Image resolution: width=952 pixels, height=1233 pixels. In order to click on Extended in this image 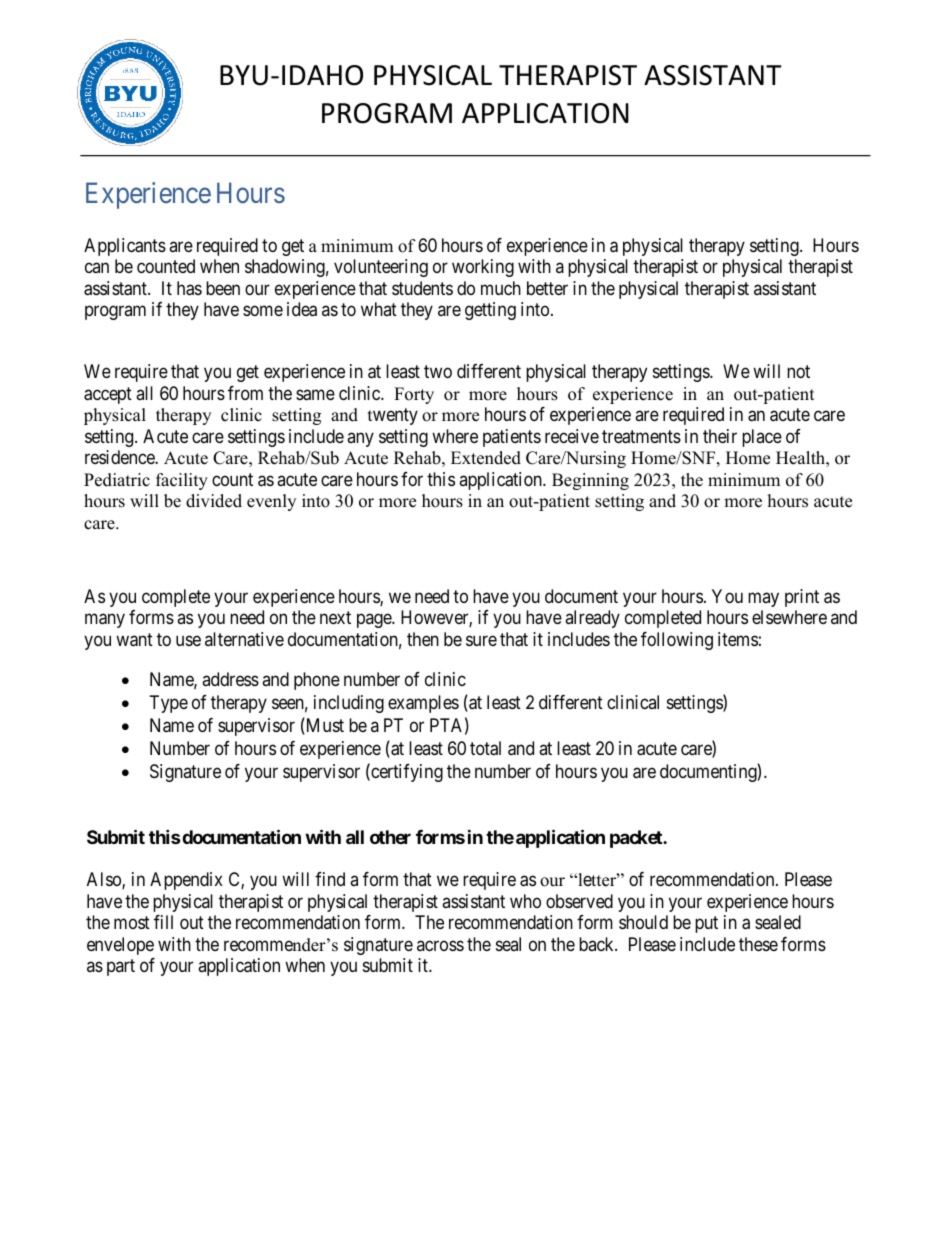, I will do `click(486, 458)`.
